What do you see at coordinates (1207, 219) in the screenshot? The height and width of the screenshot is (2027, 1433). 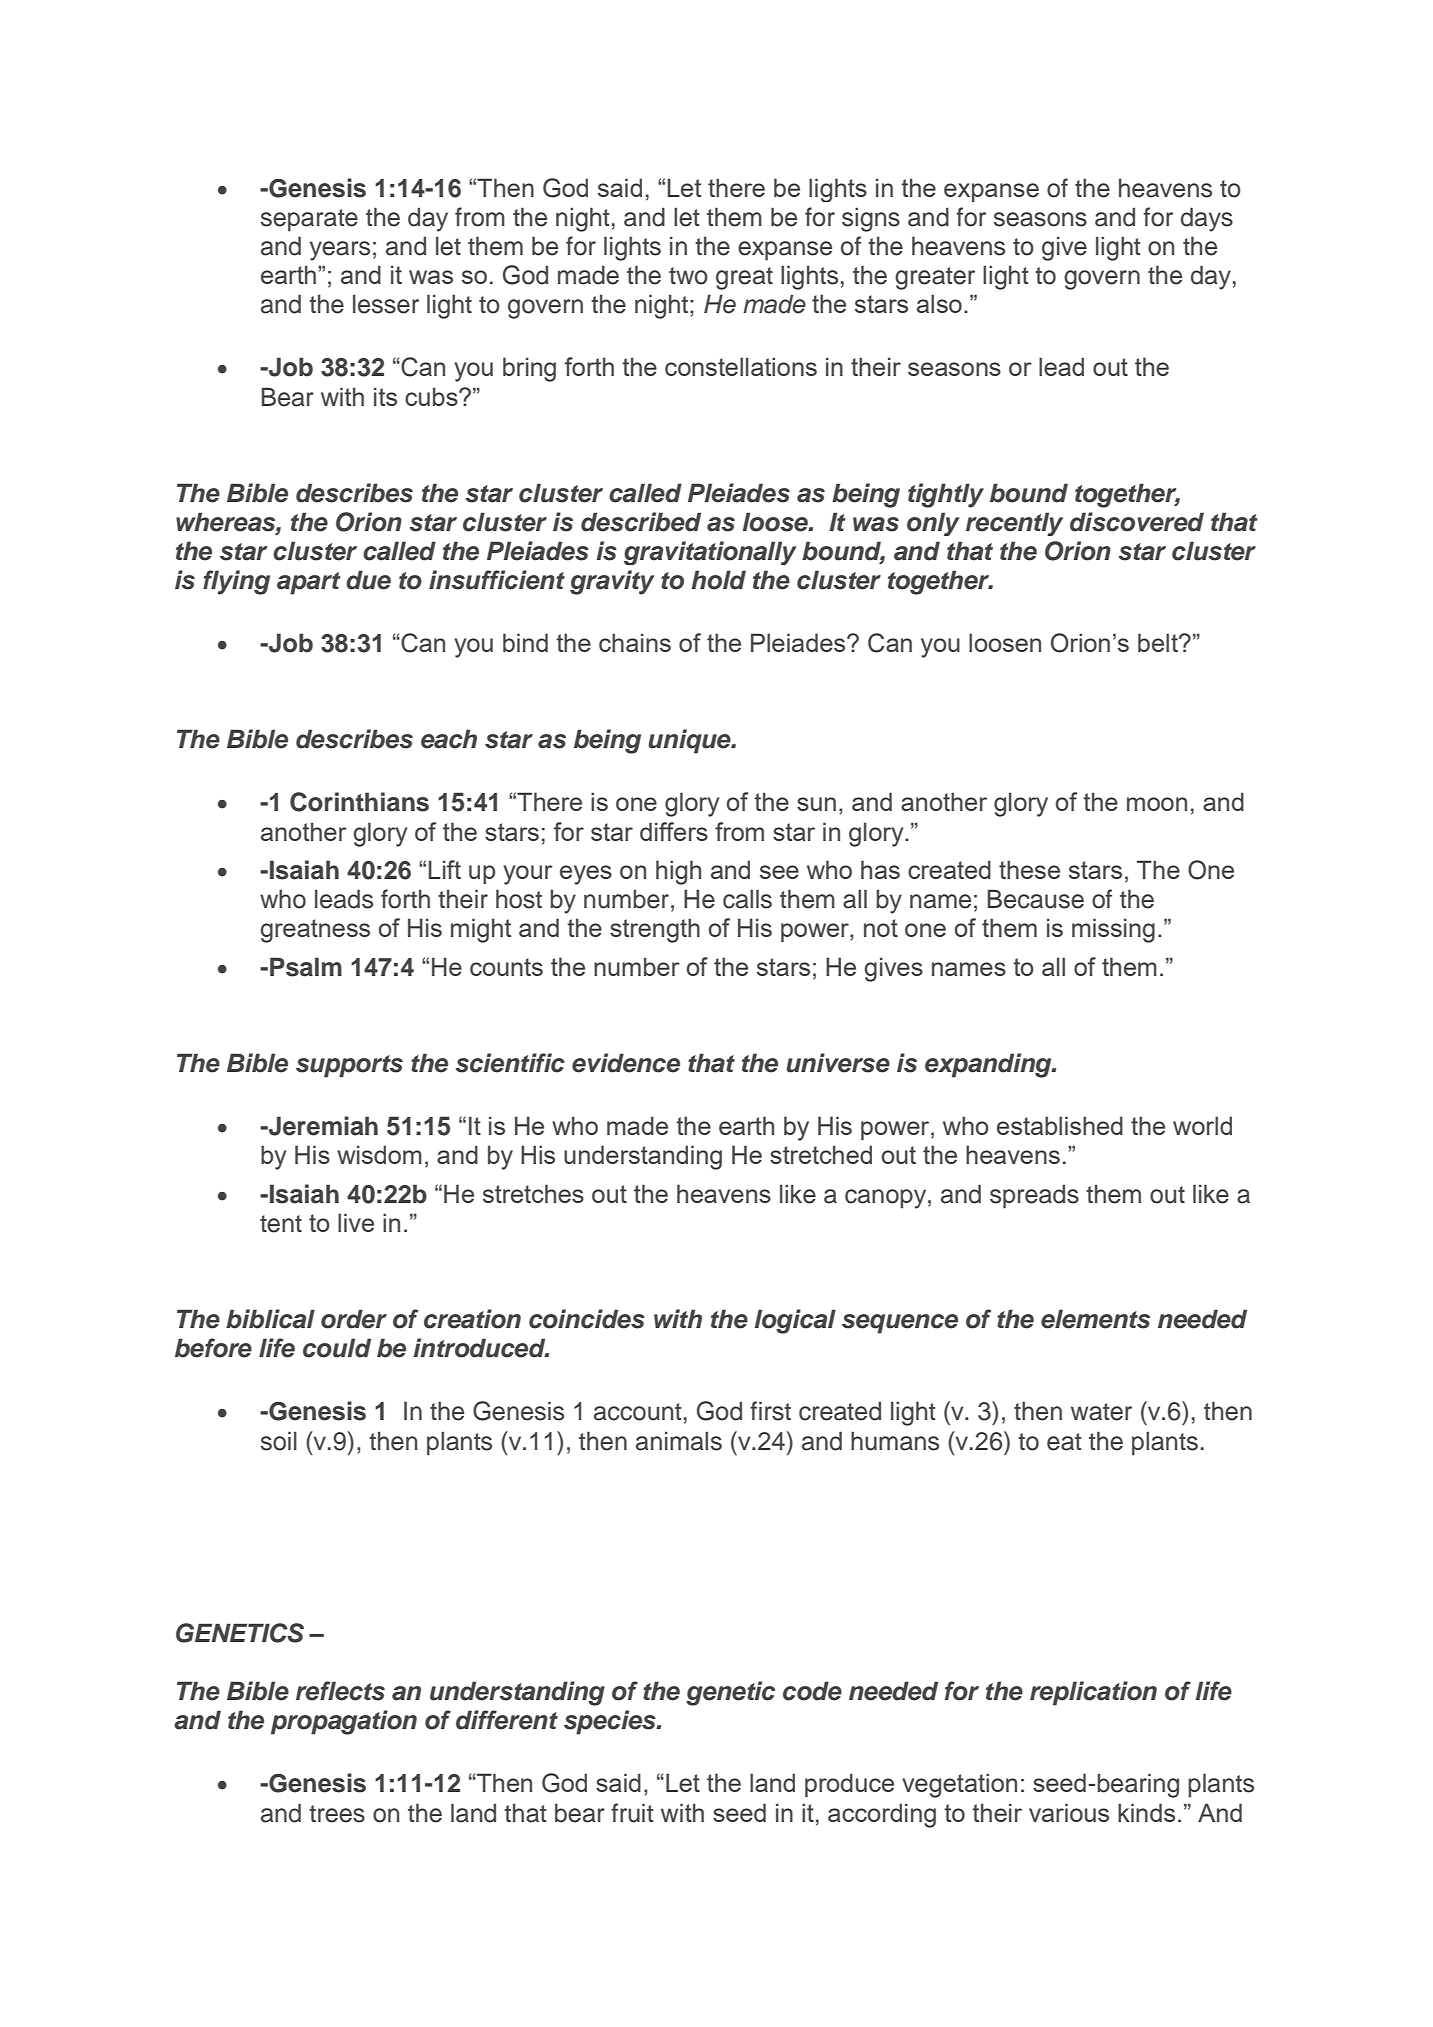 I see `days` at bounding box center [1207, 219].
